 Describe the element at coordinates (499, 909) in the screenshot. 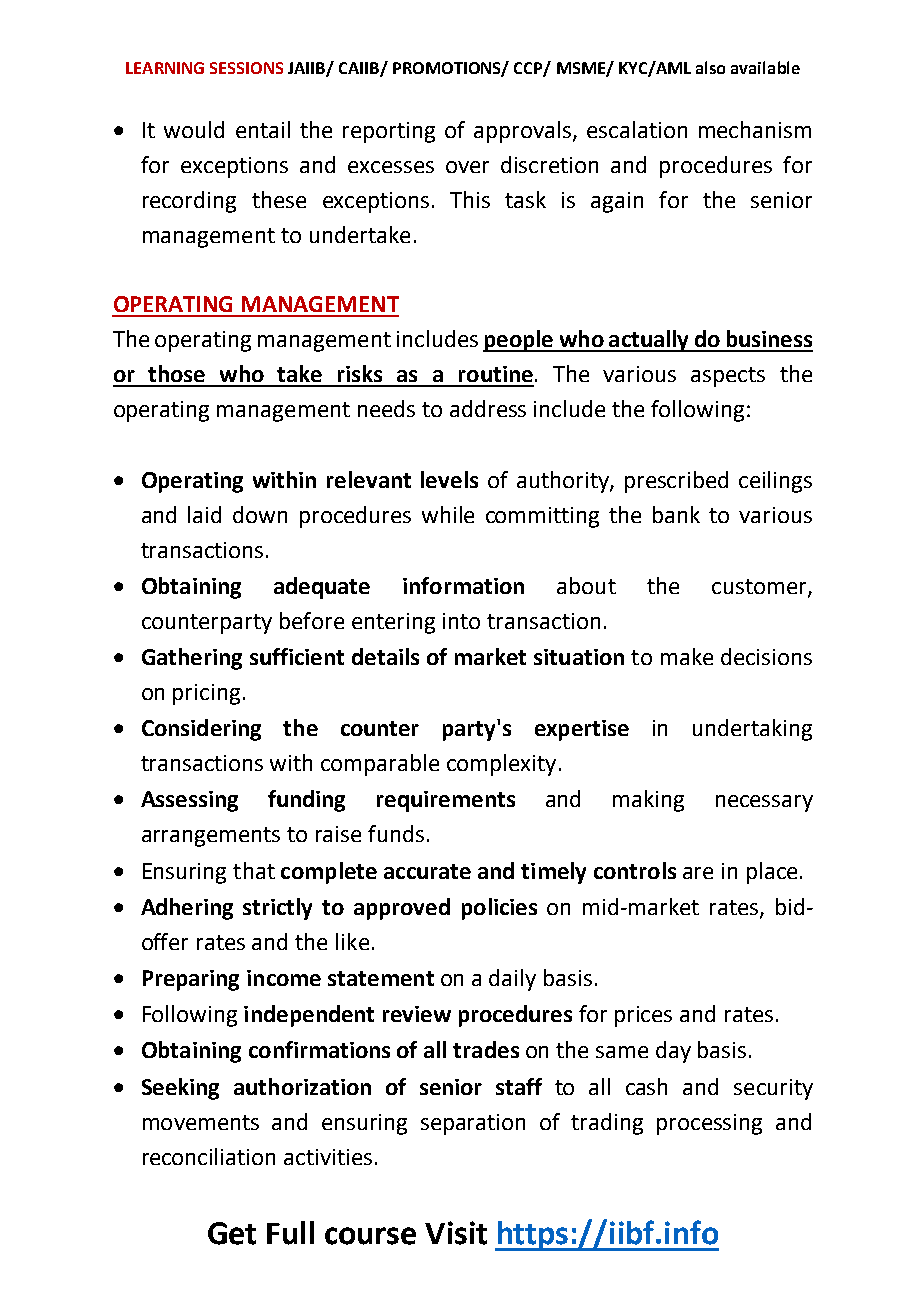

I see `policies` at that location.
